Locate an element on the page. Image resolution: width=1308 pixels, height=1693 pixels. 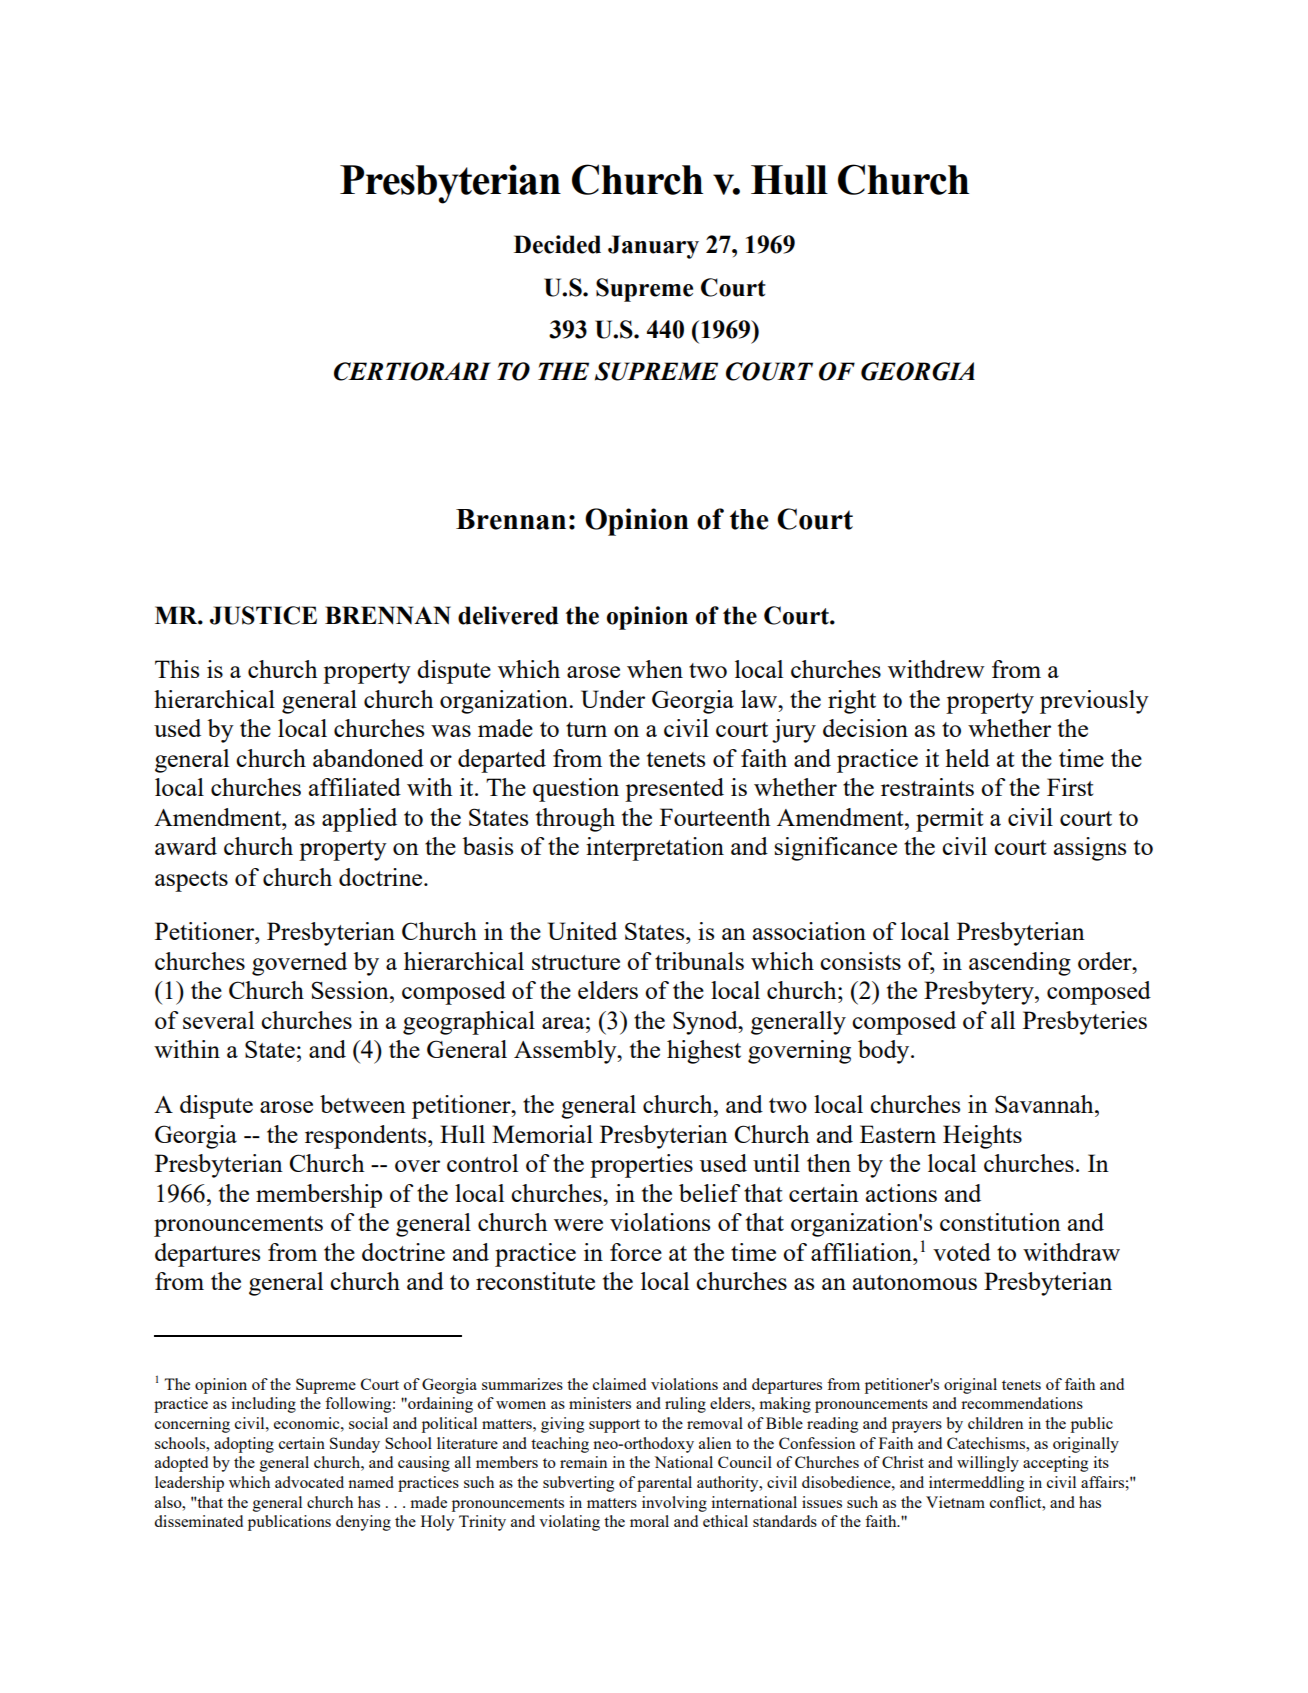
Session is located at coordinates (351, 990).
